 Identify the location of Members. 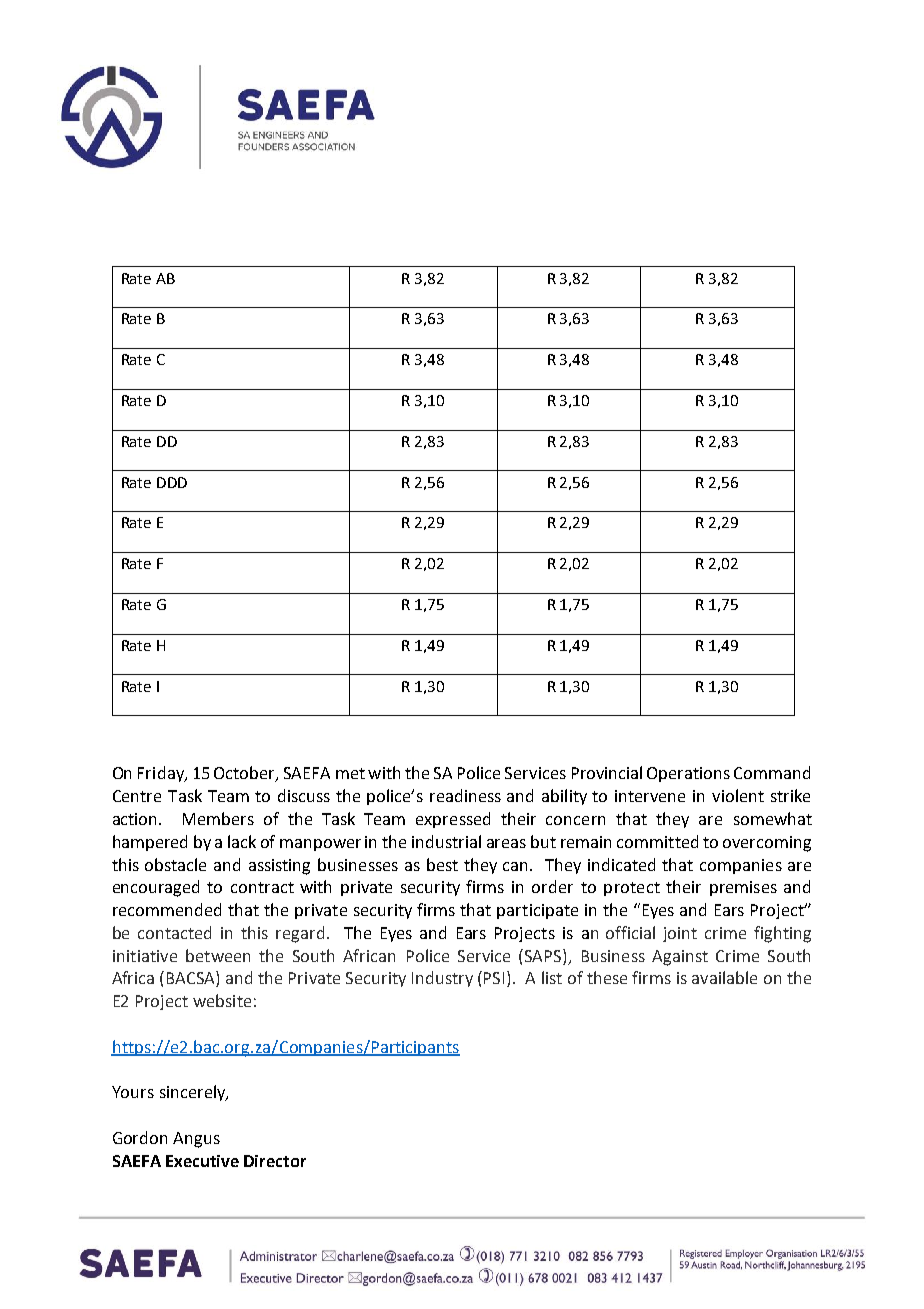
(218, 818).
